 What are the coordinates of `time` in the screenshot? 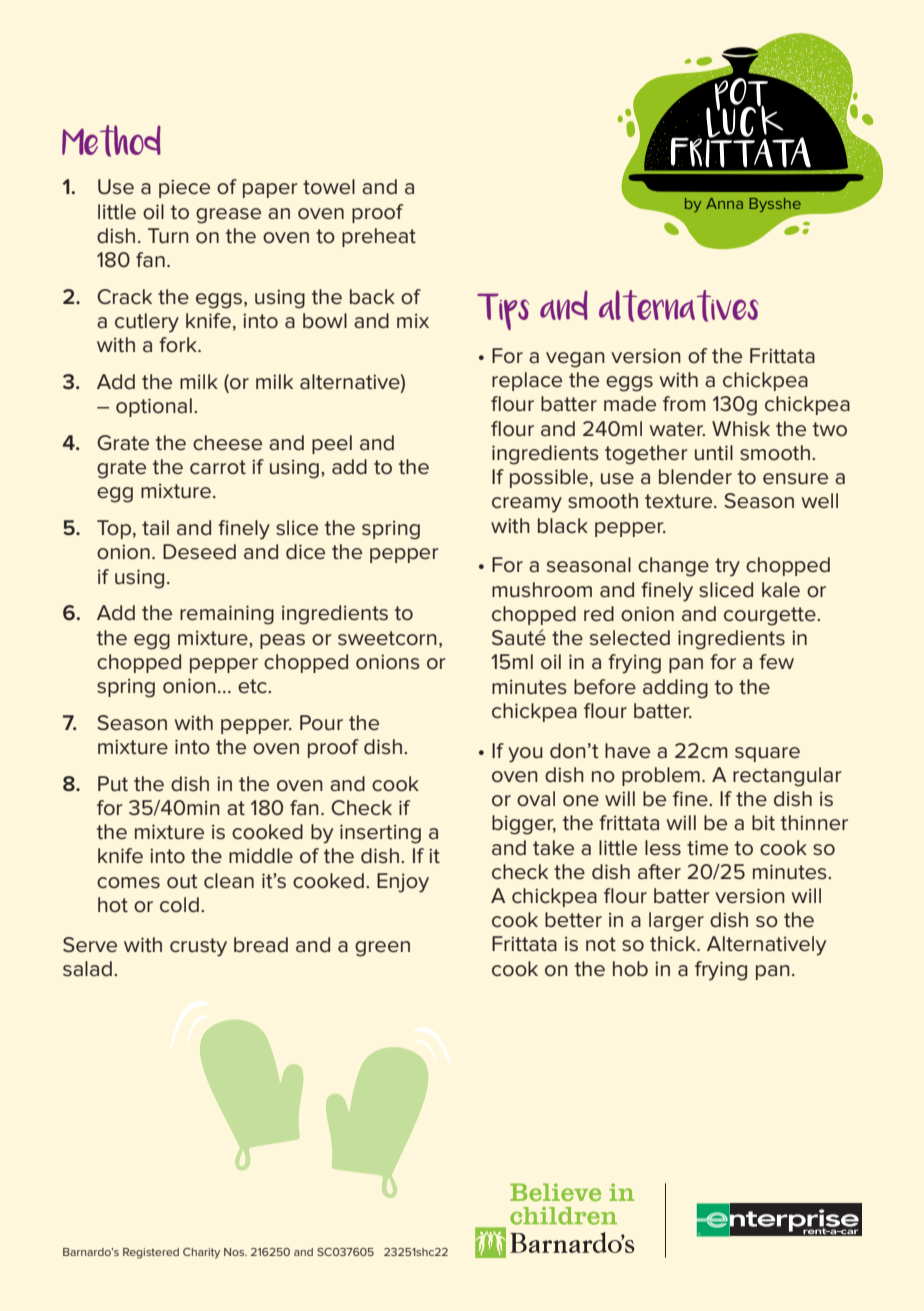 It's located at (707, 848).
